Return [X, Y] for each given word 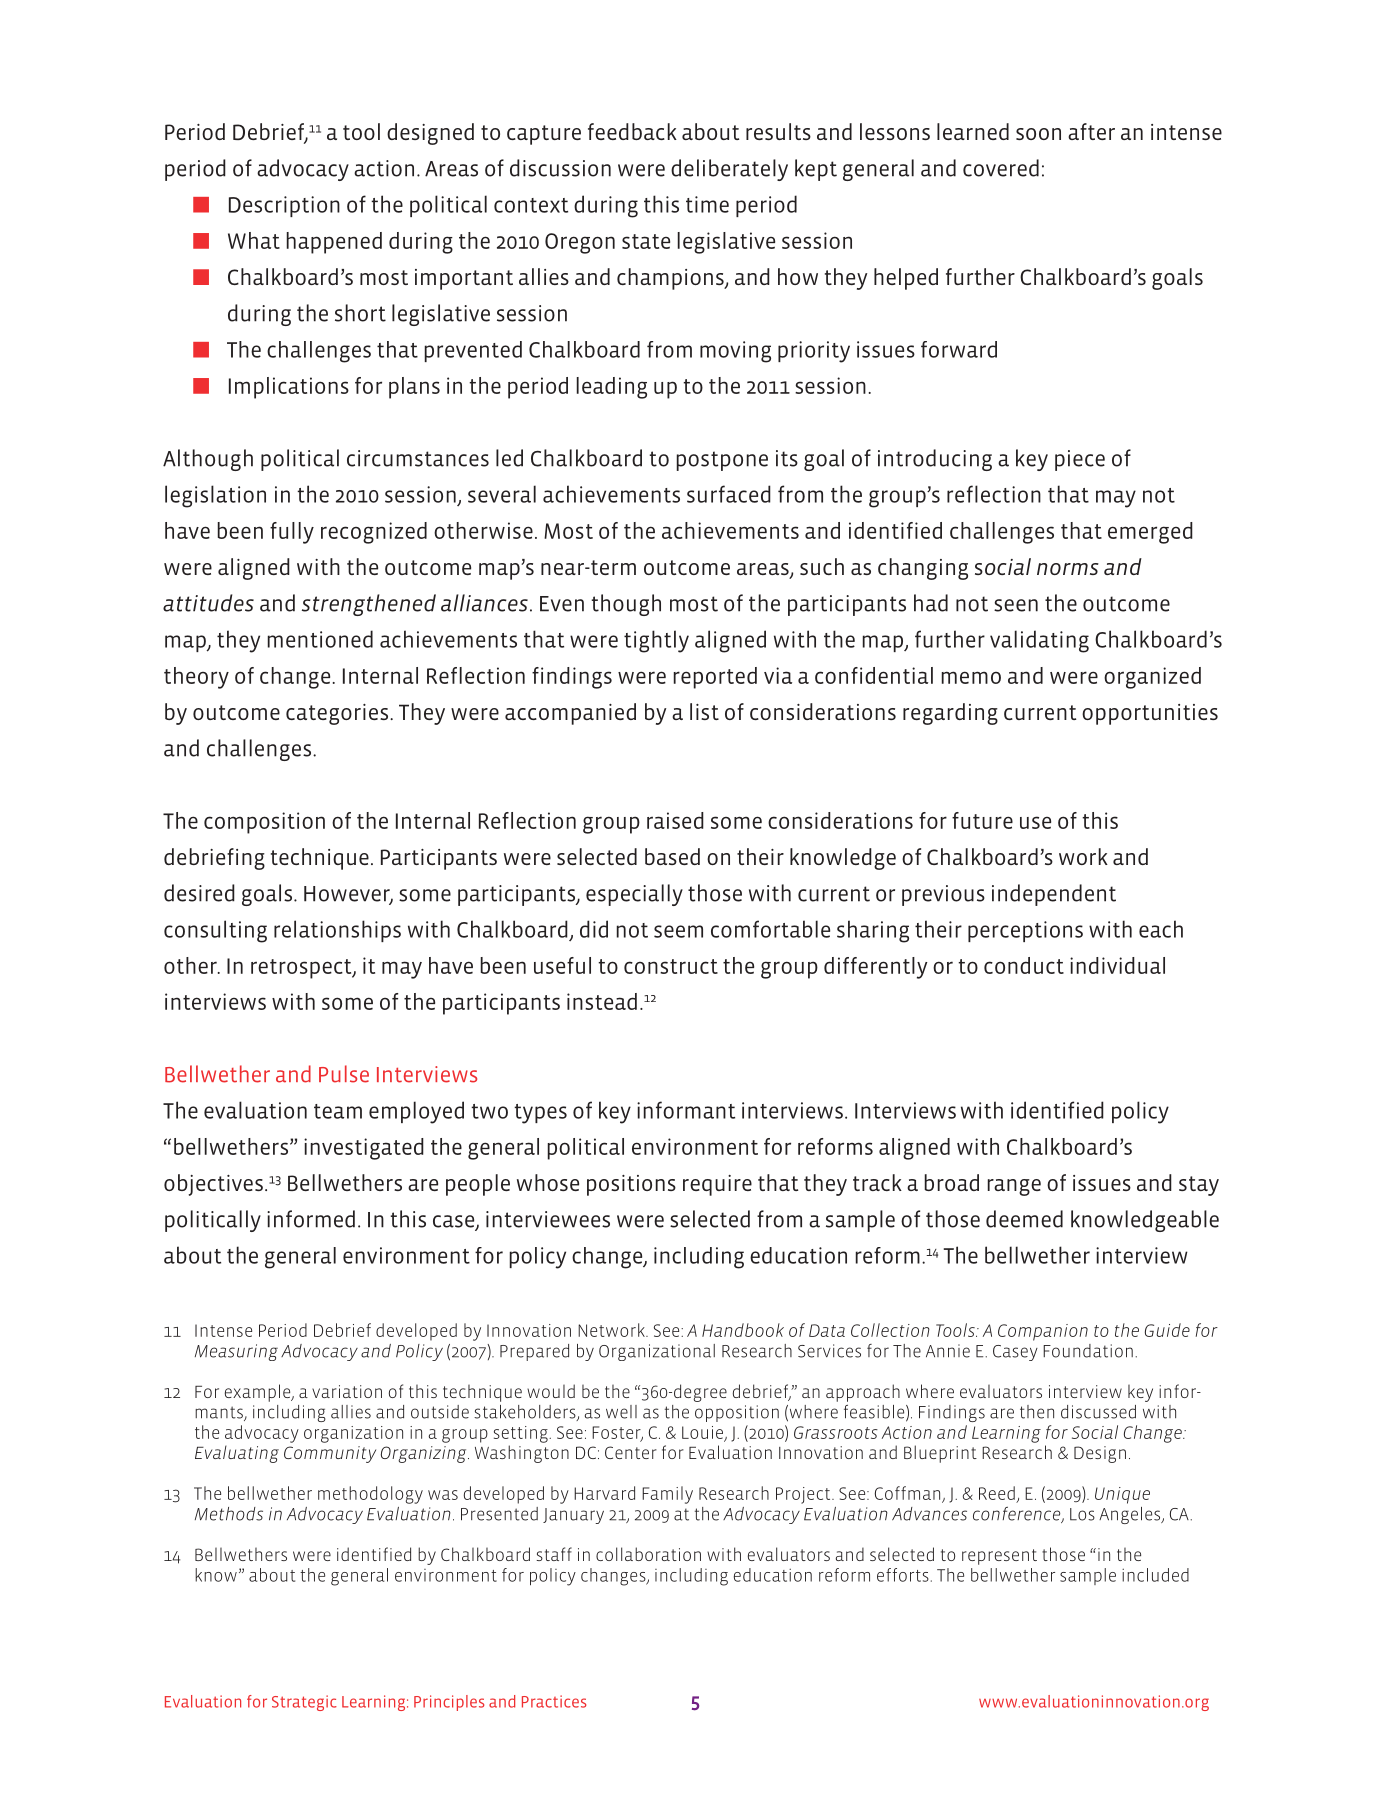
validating [1039, 641]
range [1014, 1187]
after [1091, 131]
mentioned [320, 639]
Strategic [304, 1703]
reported [715, 678]
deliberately [729, 170]
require [717, 1185]
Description [284, 206]
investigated [364, 1149]
